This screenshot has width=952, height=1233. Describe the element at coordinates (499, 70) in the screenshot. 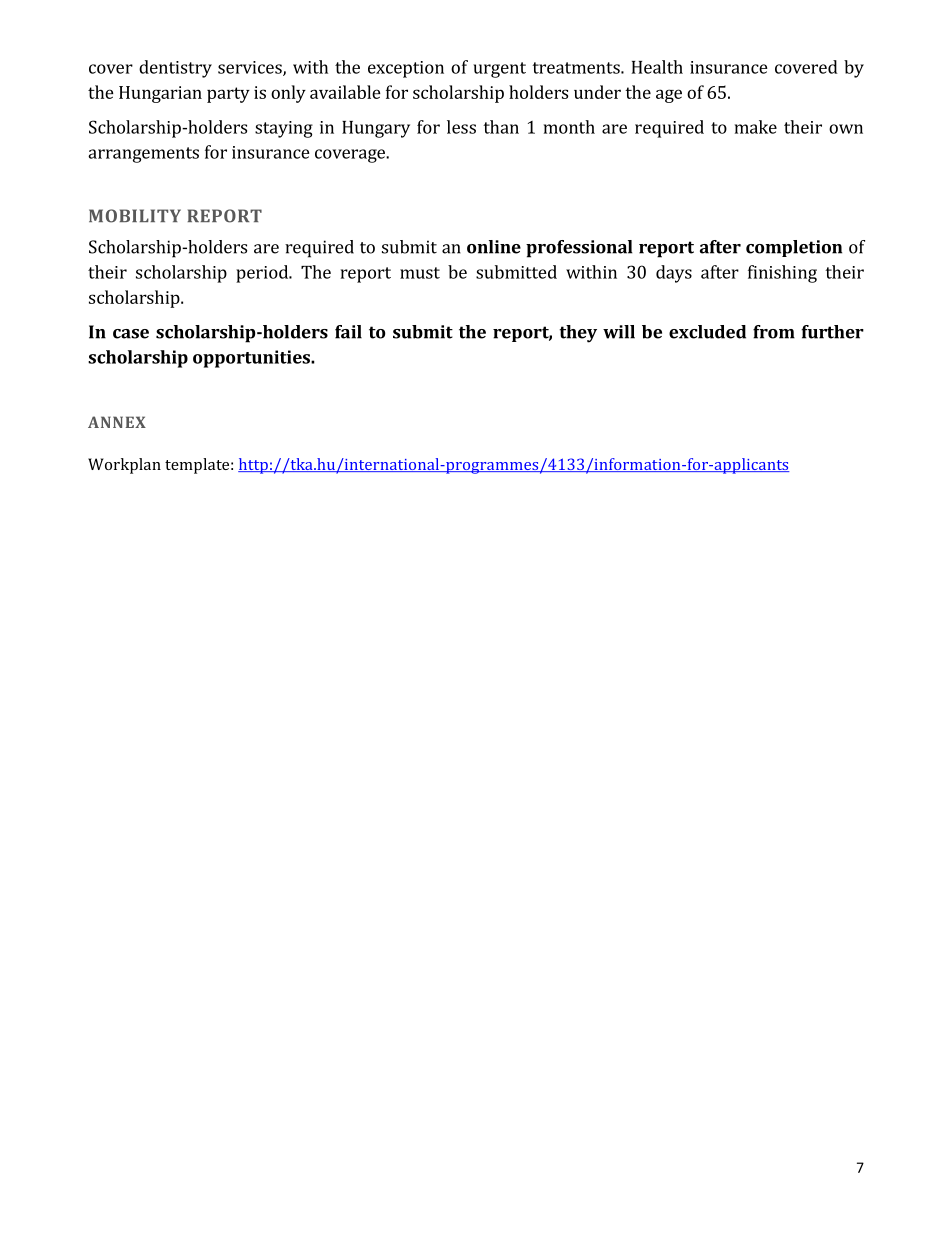

I see `urgent` at that location.
